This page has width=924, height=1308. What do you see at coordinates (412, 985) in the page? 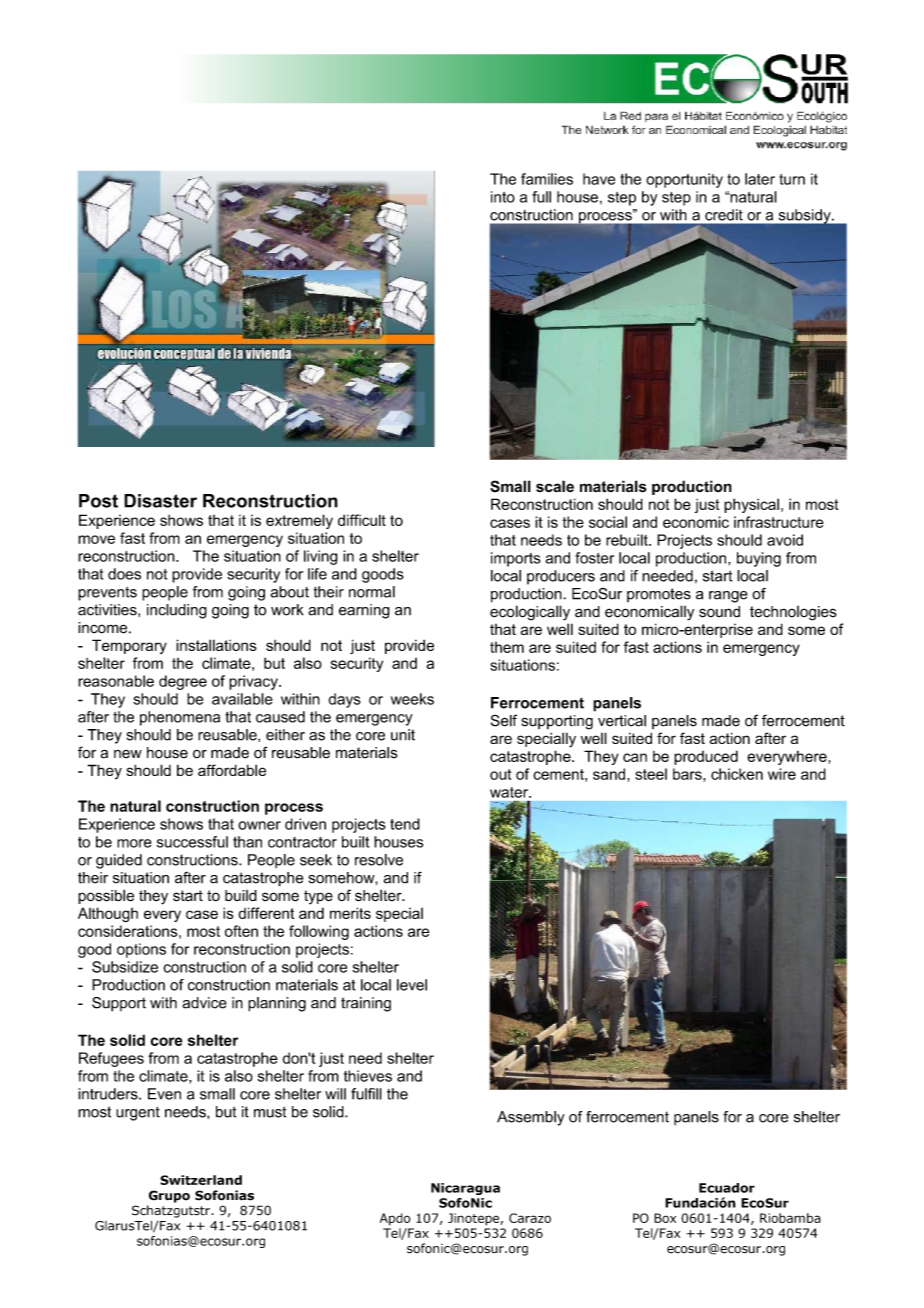
I see `level` at bounding box center [412, 985].
